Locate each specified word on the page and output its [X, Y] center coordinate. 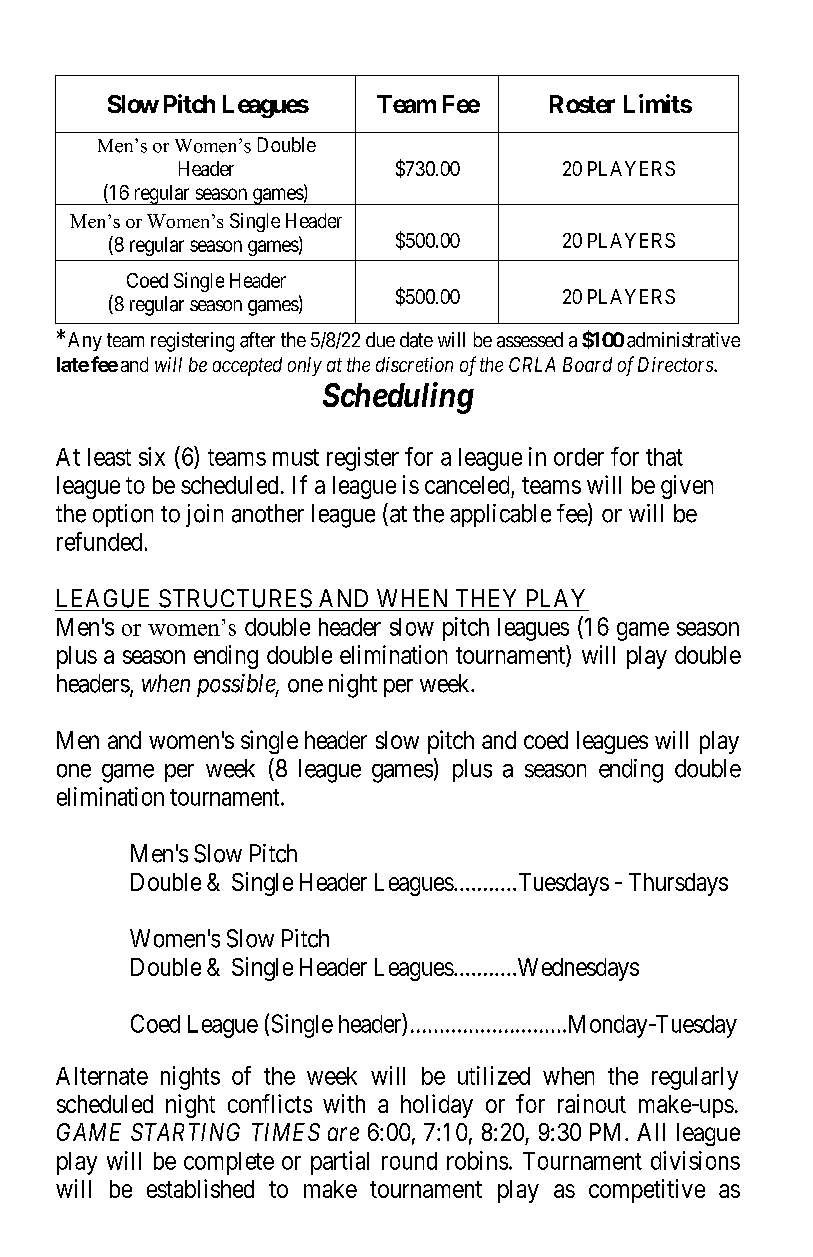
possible [237, 685]
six [152, 456]
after [257, 340]
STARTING [185, 1132]
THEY [486, 598]
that [664, 457]
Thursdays [678, 884]
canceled [467, 485]
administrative [683, 340]
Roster [582, 104]
